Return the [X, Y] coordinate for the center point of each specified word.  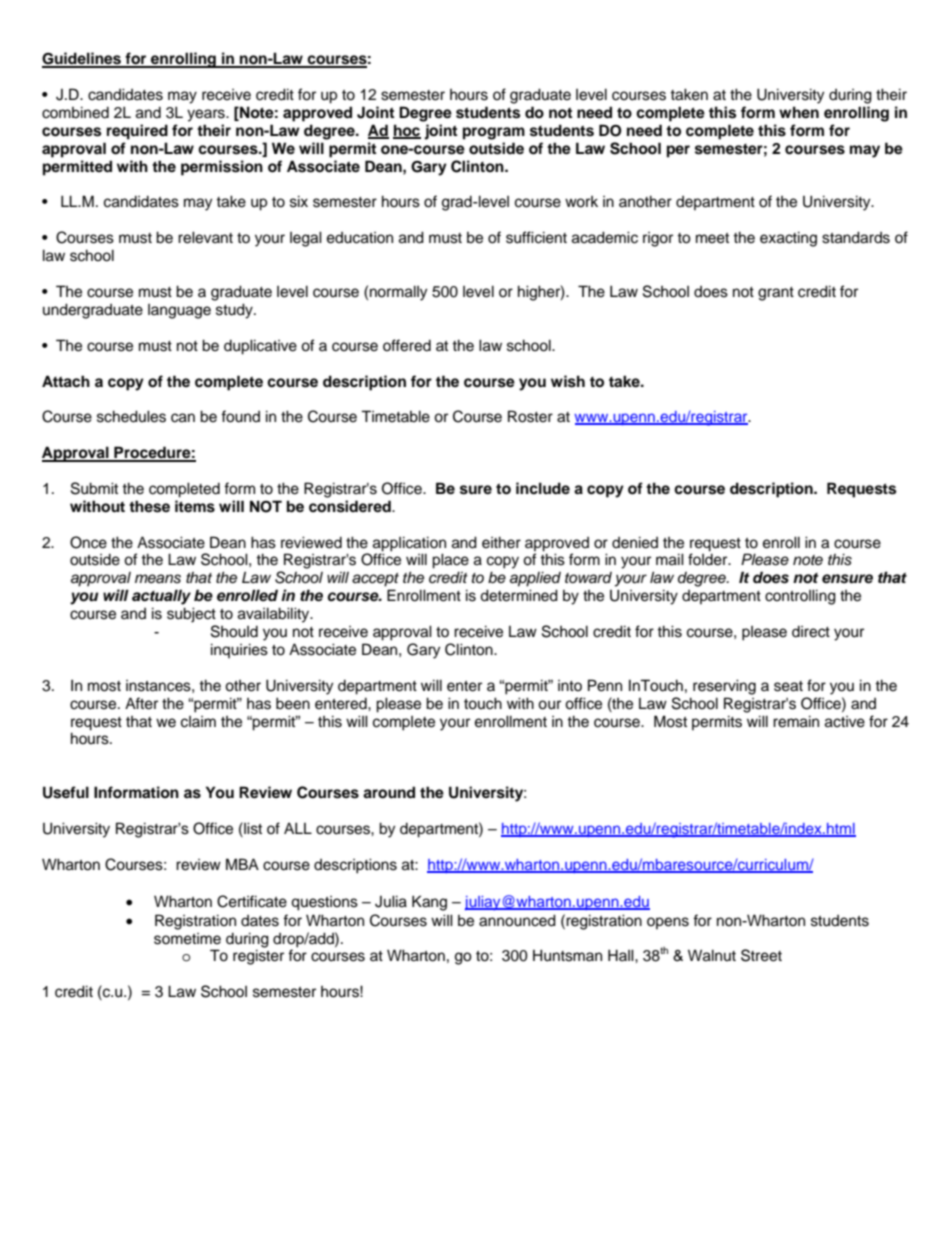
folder [709, 559]
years [207, 115]
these [149, 506]
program [494, 133]
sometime [187, 939]
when [799, 112]
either [501, 542]
